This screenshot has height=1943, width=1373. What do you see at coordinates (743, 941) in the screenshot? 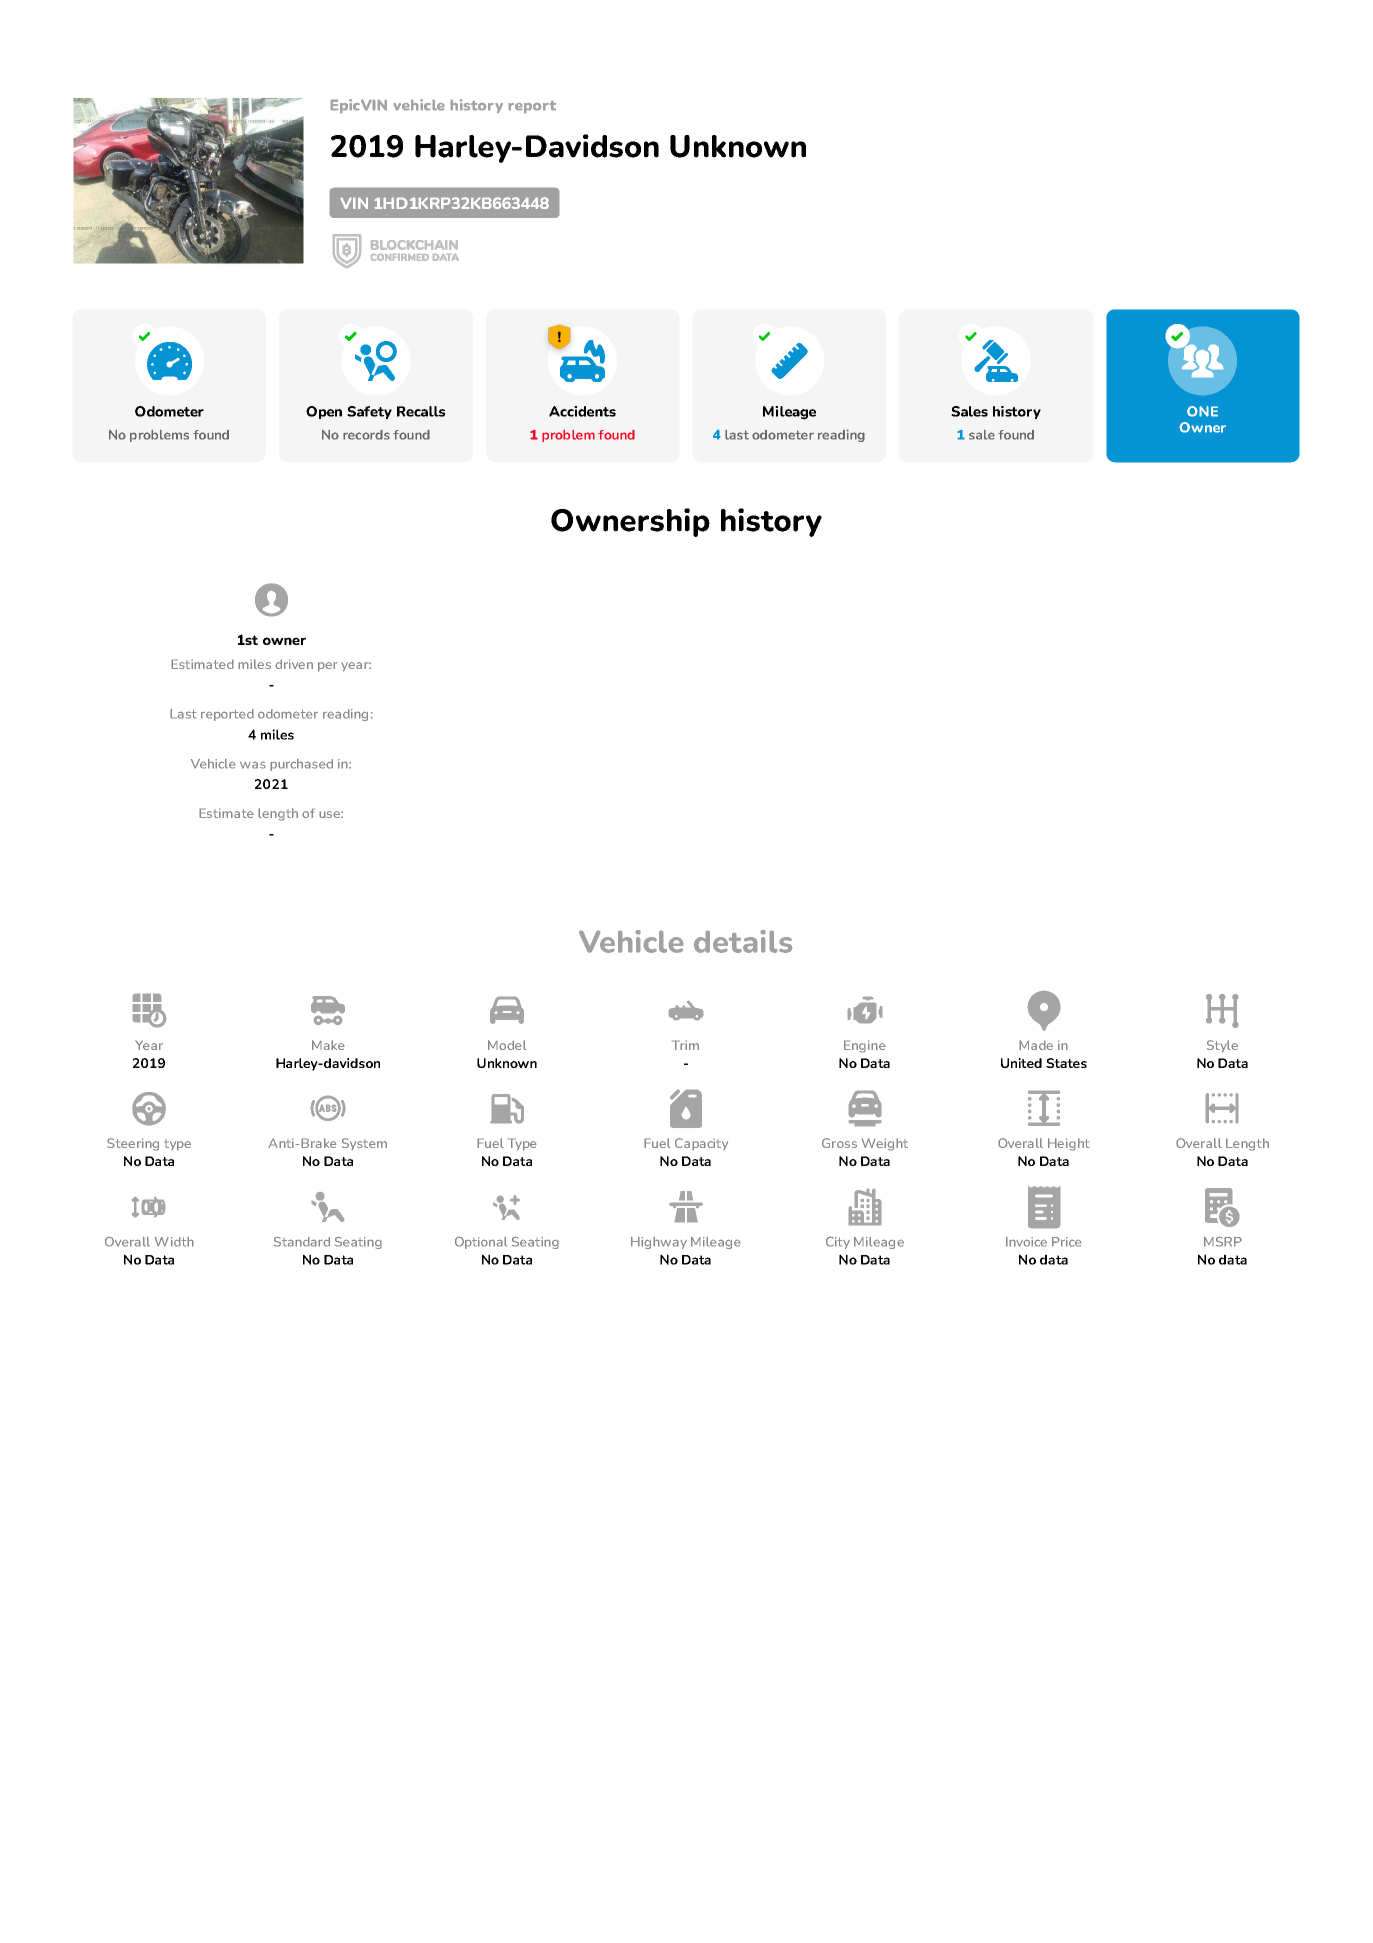
I see `details` at bounding box center [743, 941].
